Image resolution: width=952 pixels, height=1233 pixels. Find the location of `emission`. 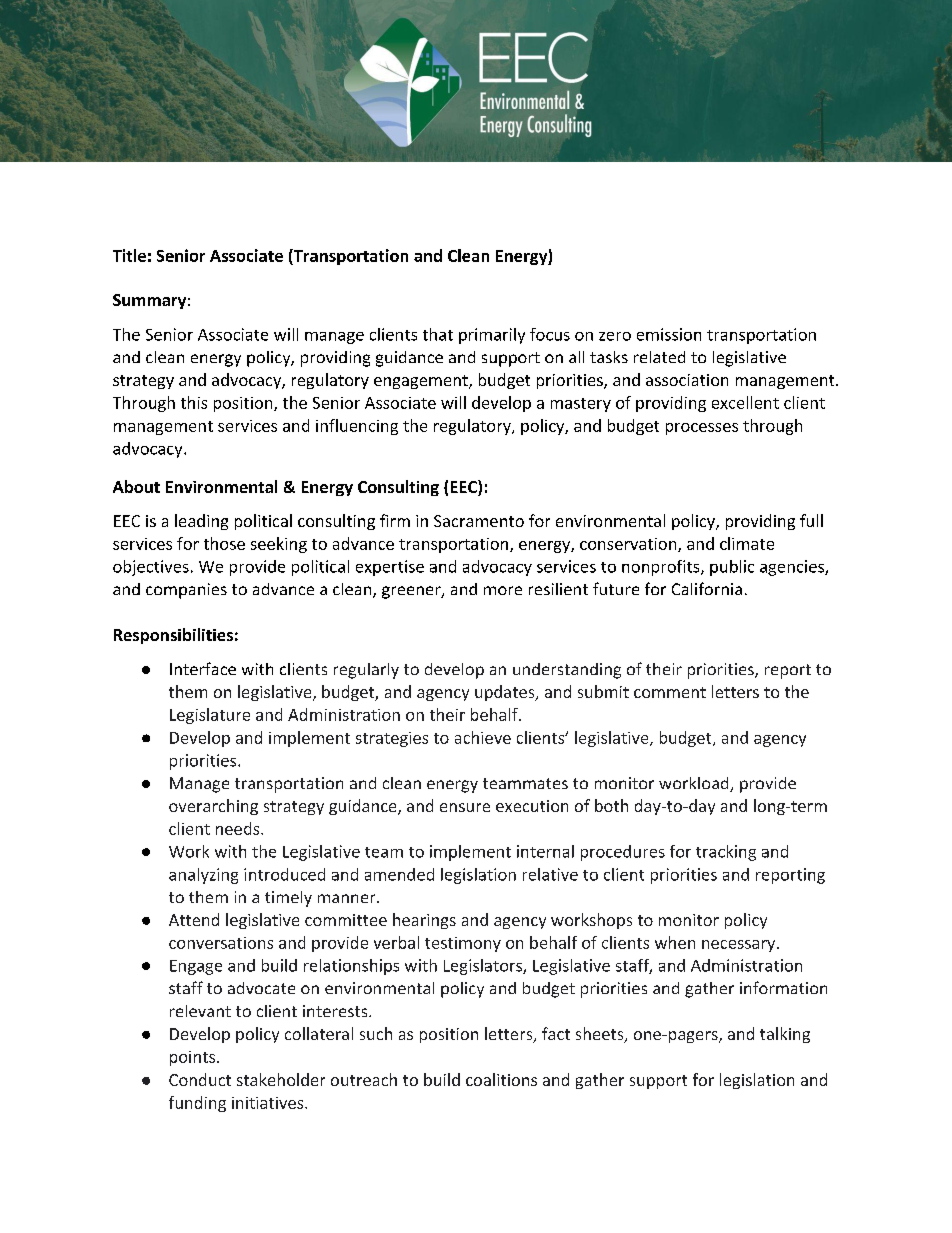

emission is located at coordinates (669, 334).
